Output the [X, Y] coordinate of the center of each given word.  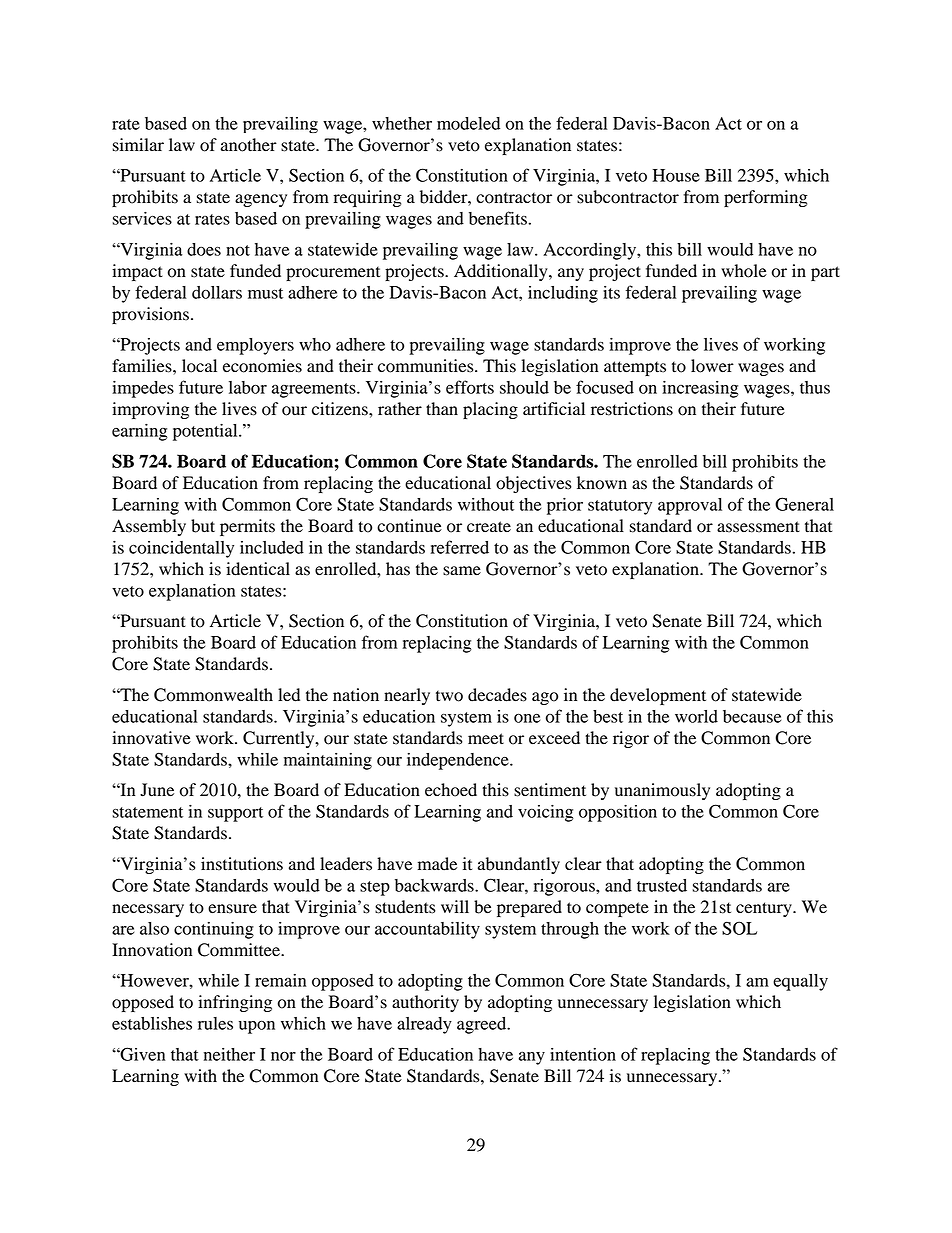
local [199, 366]
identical [258, 569]
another [249, 145]
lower [712, 366]
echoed [451, 790]
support [235, 814]
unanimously [662, 791]
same [462, 571]
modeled [468, 123]
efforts [470, 387]
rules [215, 1023]
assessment [758, 527]
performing [766, 198]
